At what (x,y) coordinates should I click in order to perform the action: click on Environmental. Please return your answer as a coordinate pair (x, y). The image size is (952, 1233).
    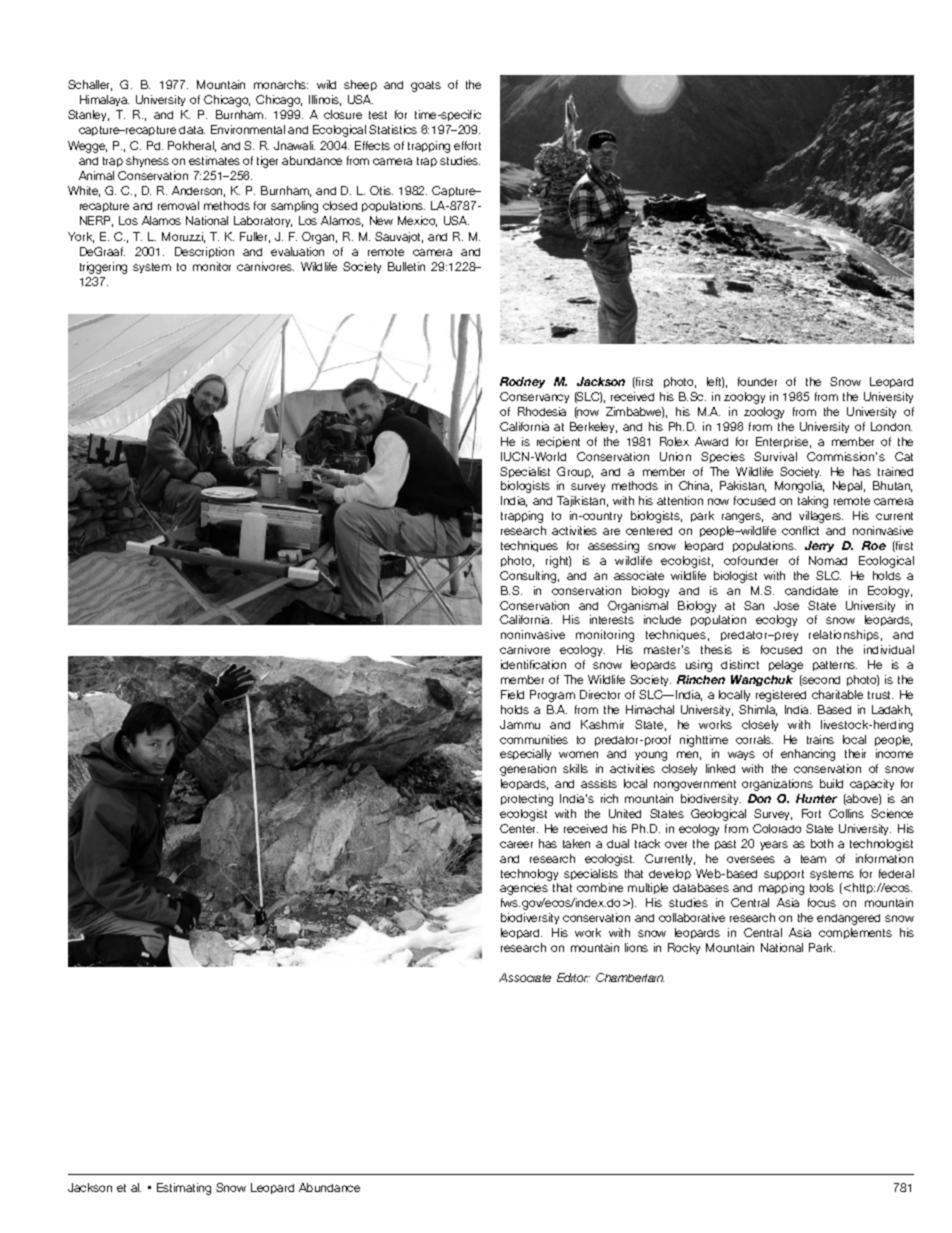
    Looking at the image, I should click on (248, 129).
